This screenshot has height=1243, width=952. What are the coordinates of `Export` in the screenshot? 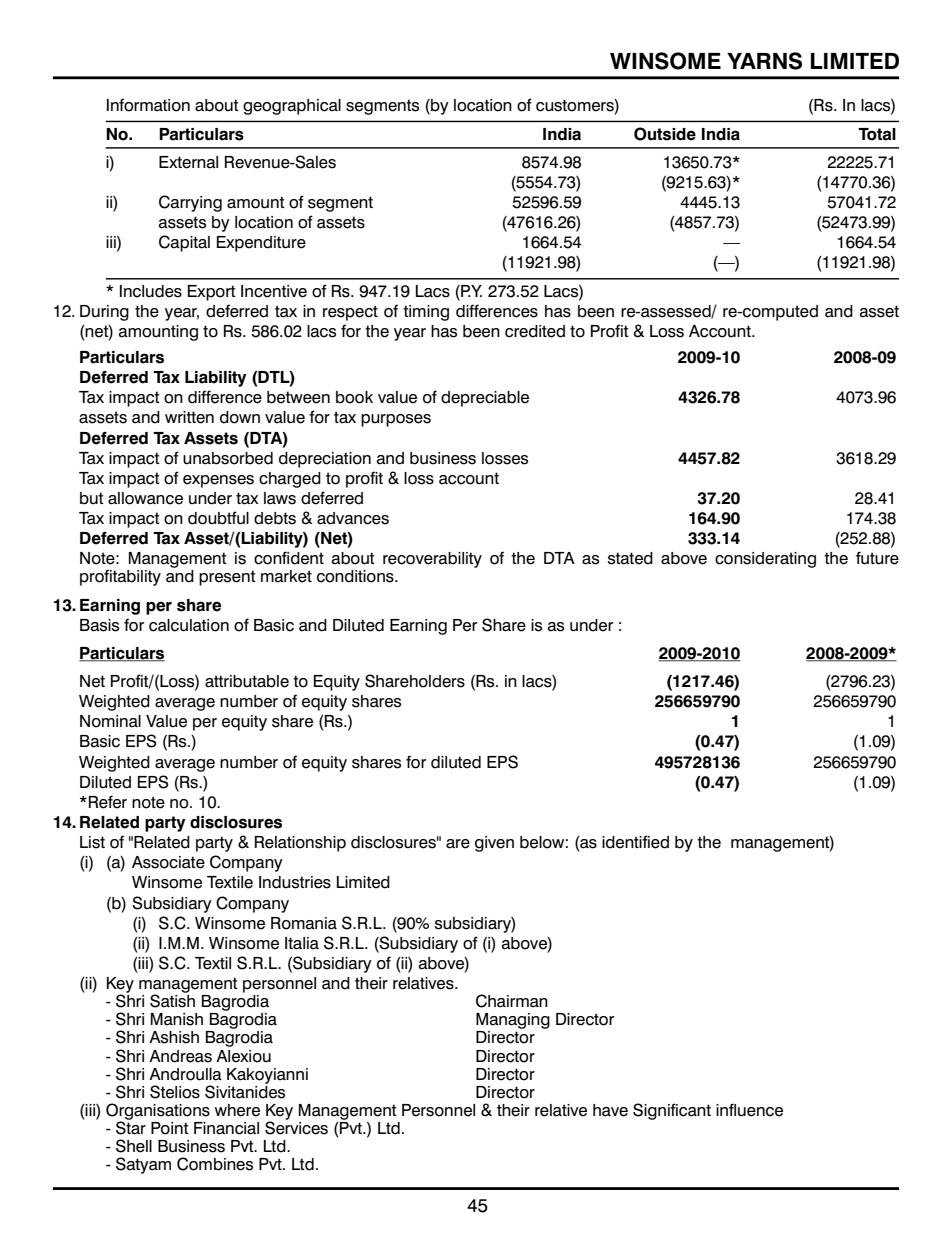 It's located at (212, 293).
